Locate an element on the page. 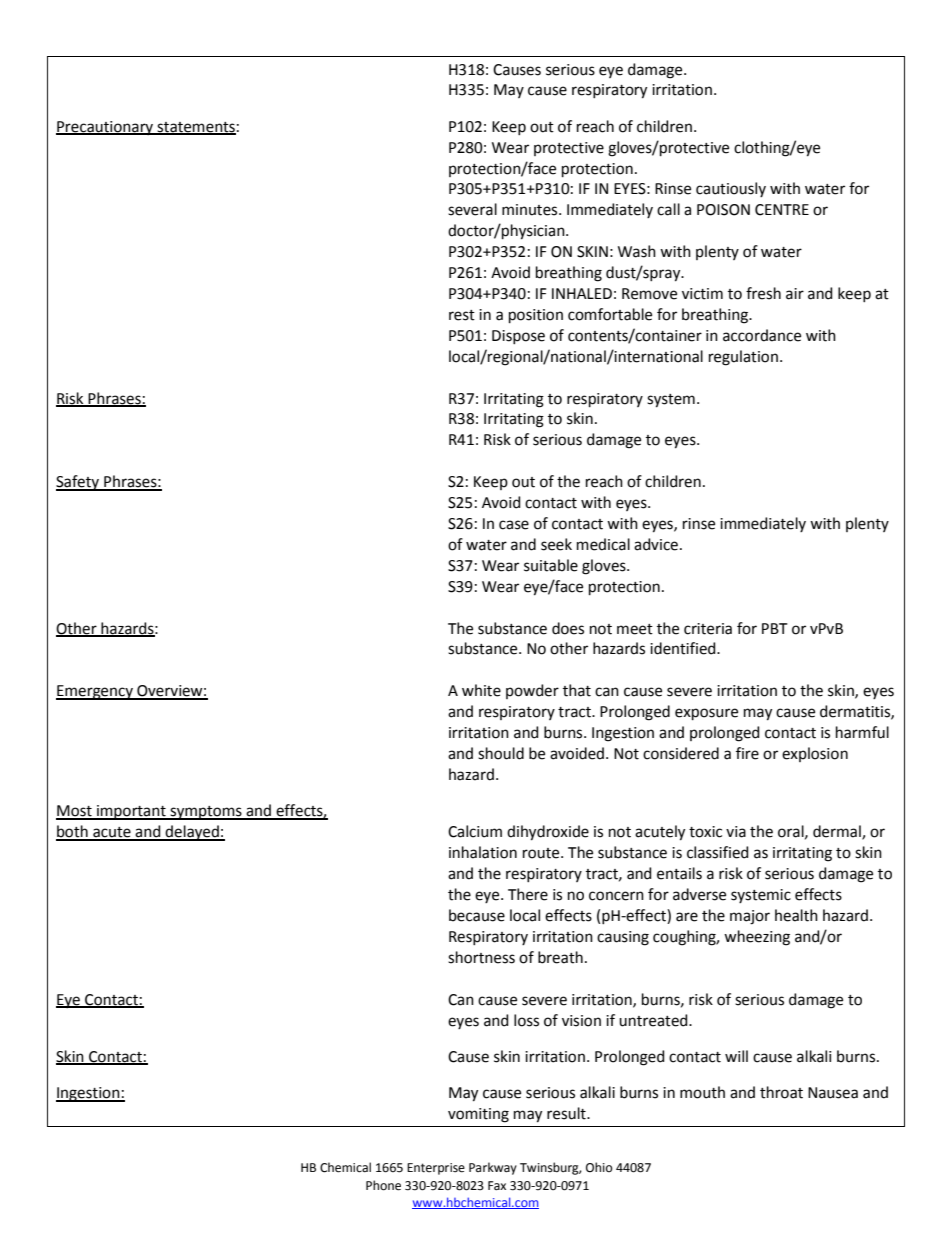 The image size is (952, 1233). Phone is located at coordinates (383, 1185).
